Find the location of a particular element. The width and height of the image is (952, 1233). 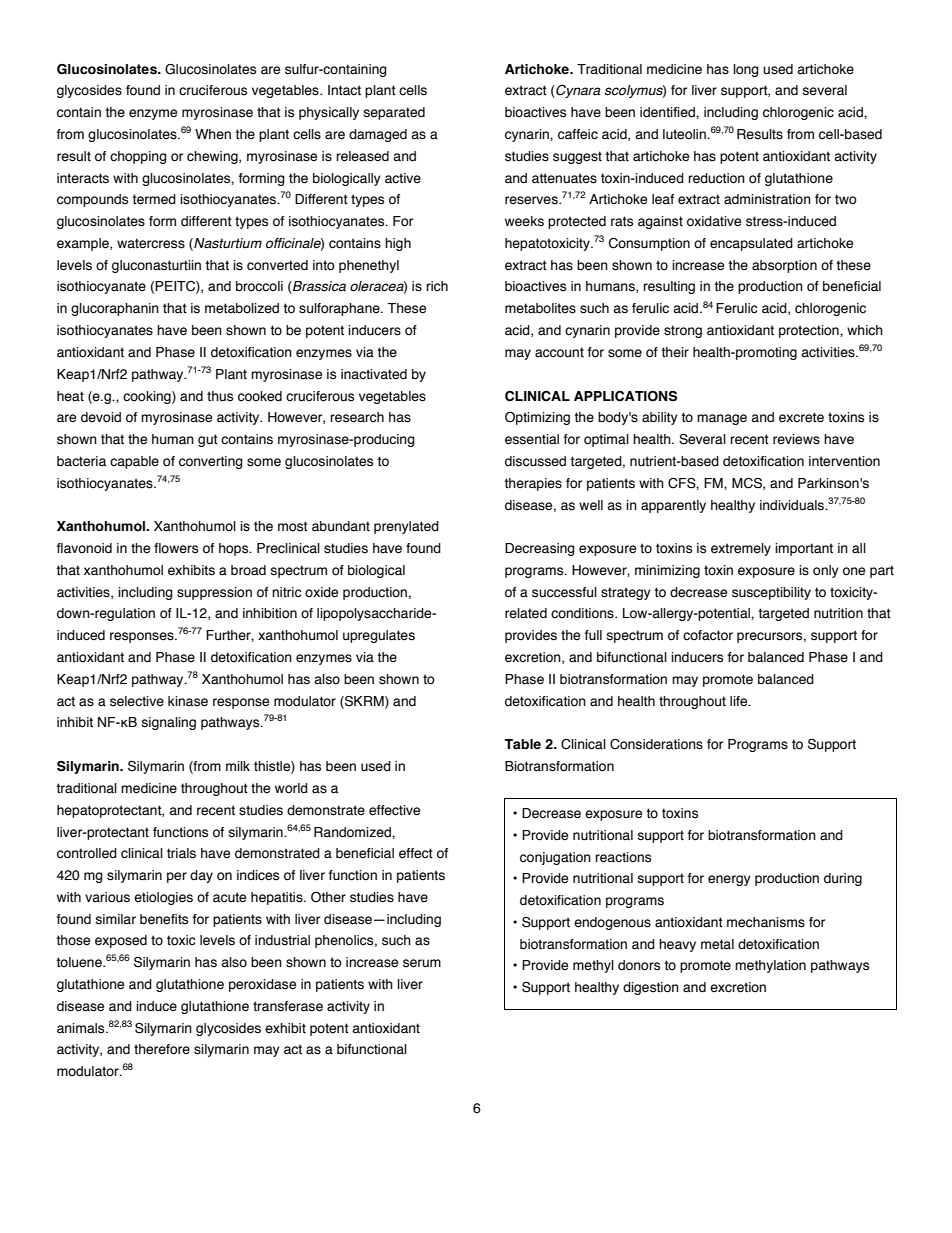

Decreasing is located at coordinates (540, 549).
